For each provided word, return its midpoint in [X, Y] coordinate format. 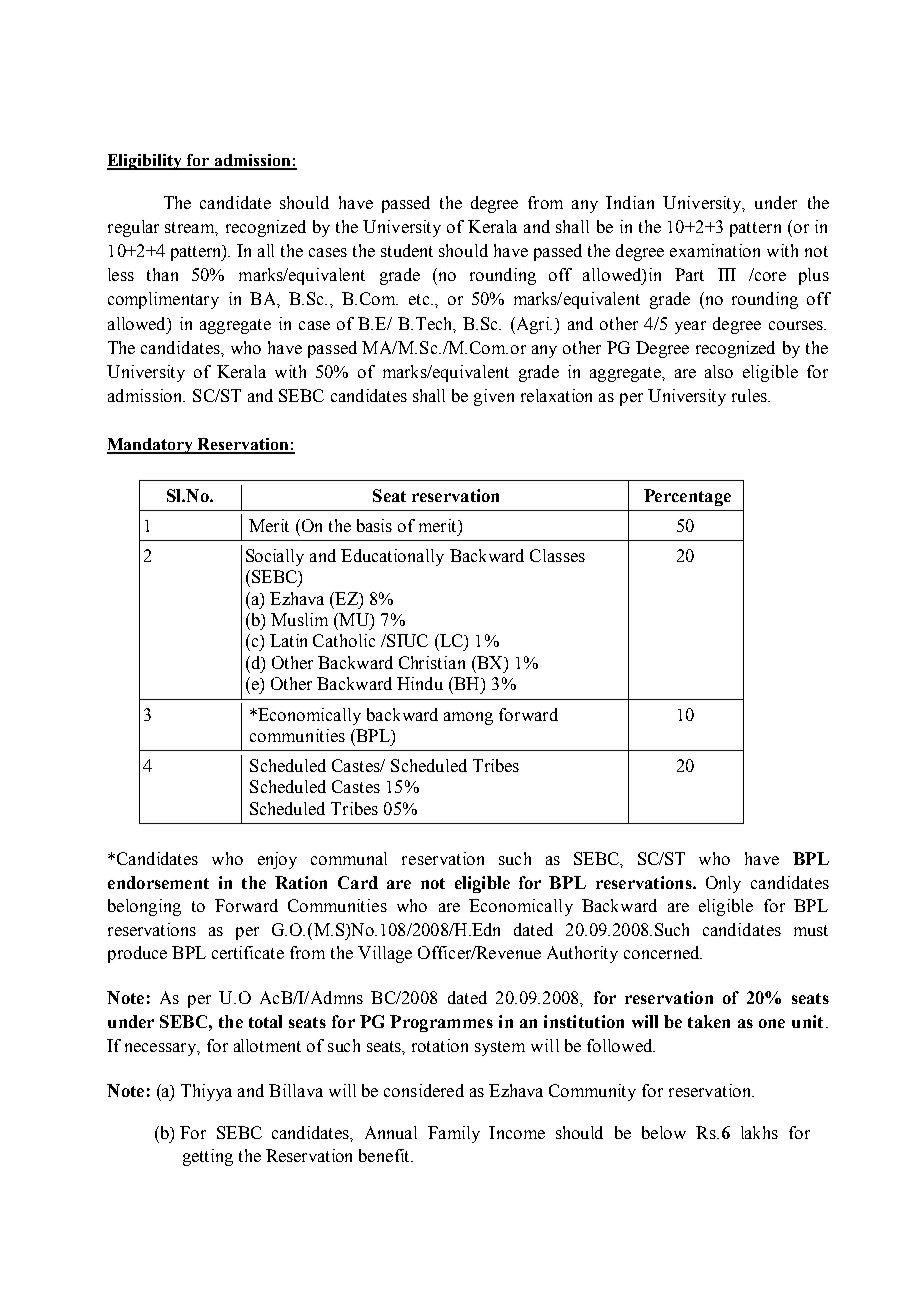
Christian [432, 662]
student [407, 250]
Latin [288, 640]
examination [715, 250]
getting [208, 1157]
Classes [557, 555]
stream [191, 228]
